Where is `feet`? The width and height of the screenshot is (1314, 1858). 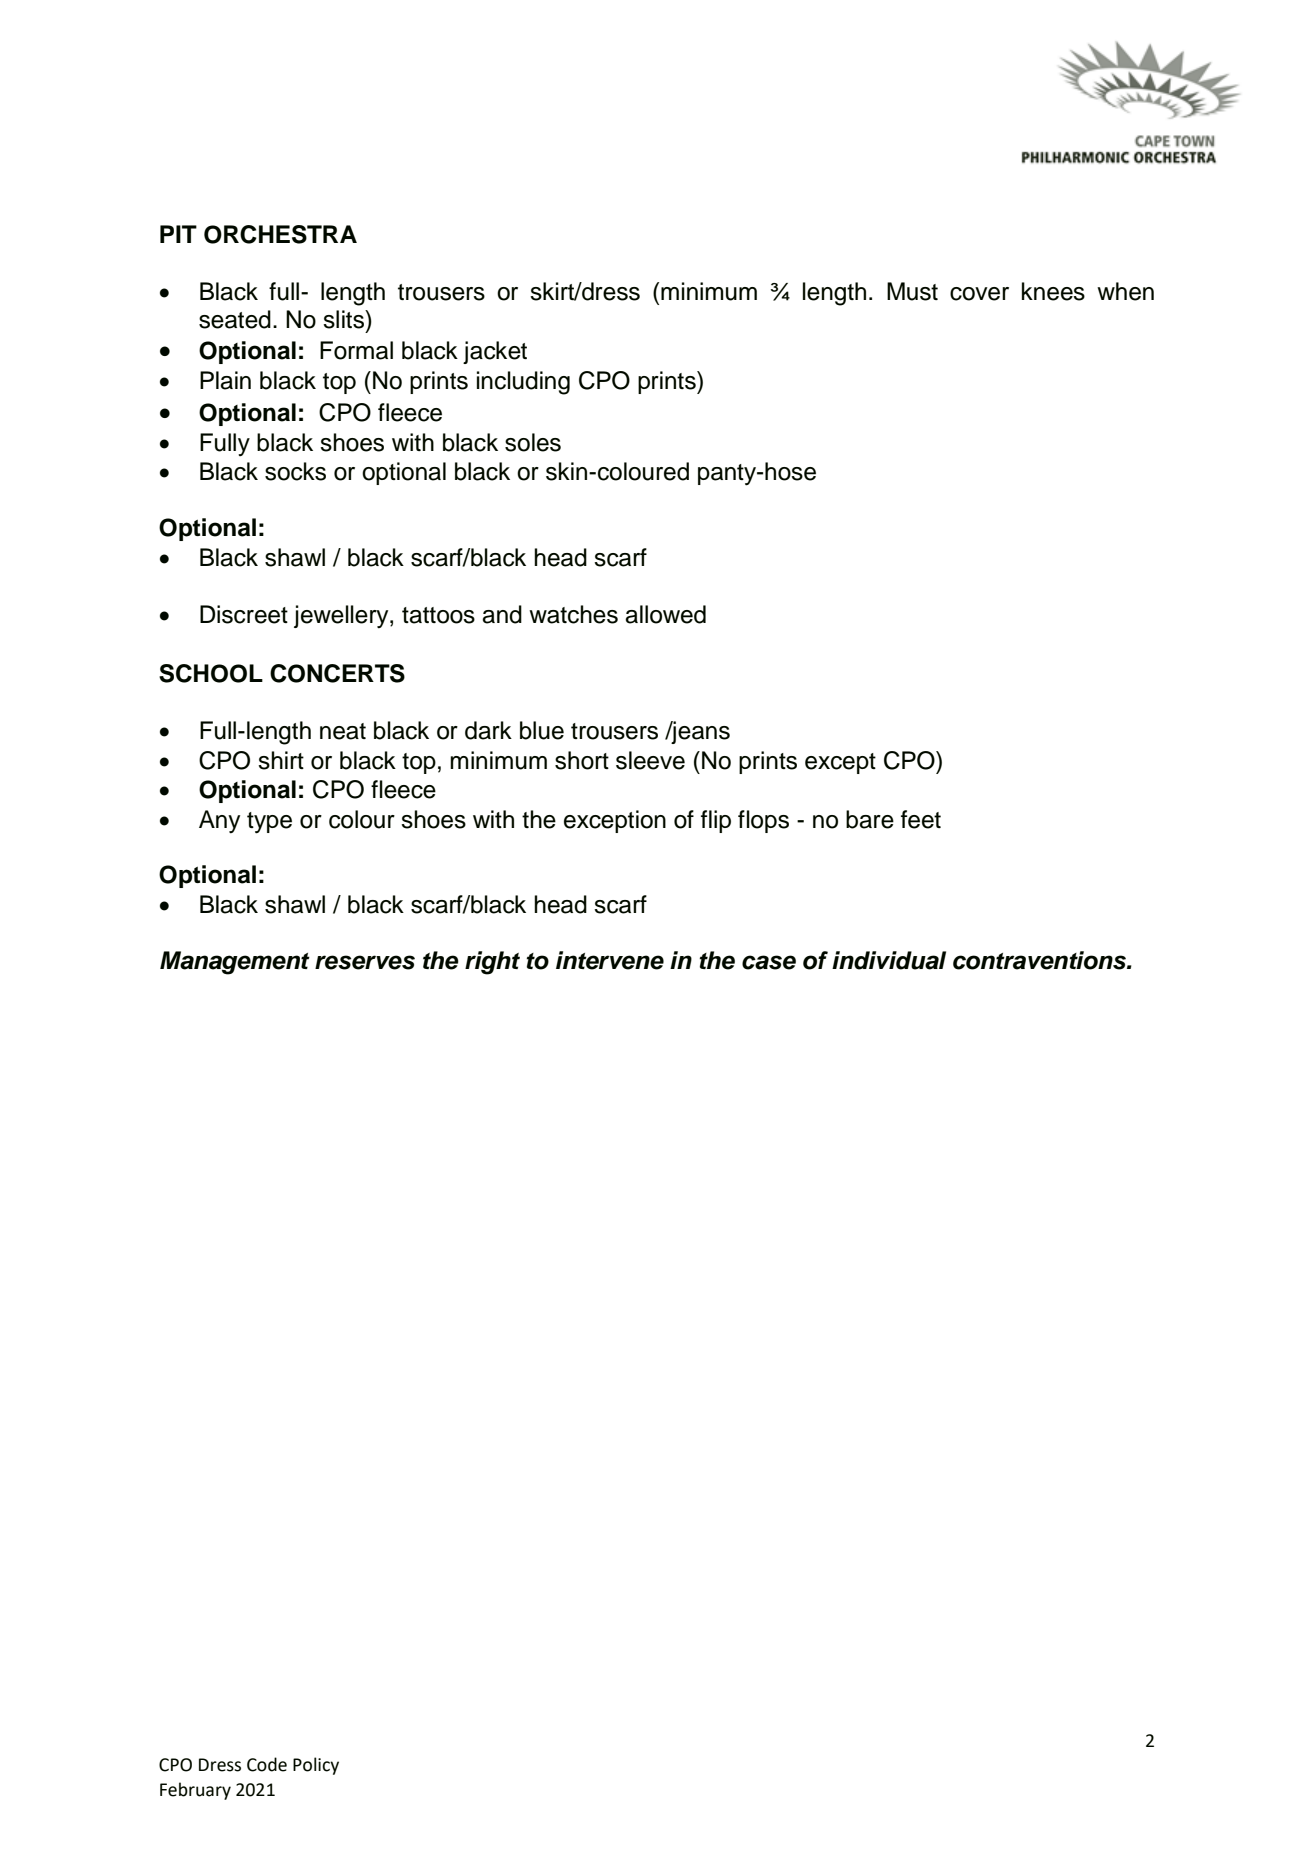 feet is located at coordinates (921, 819).
